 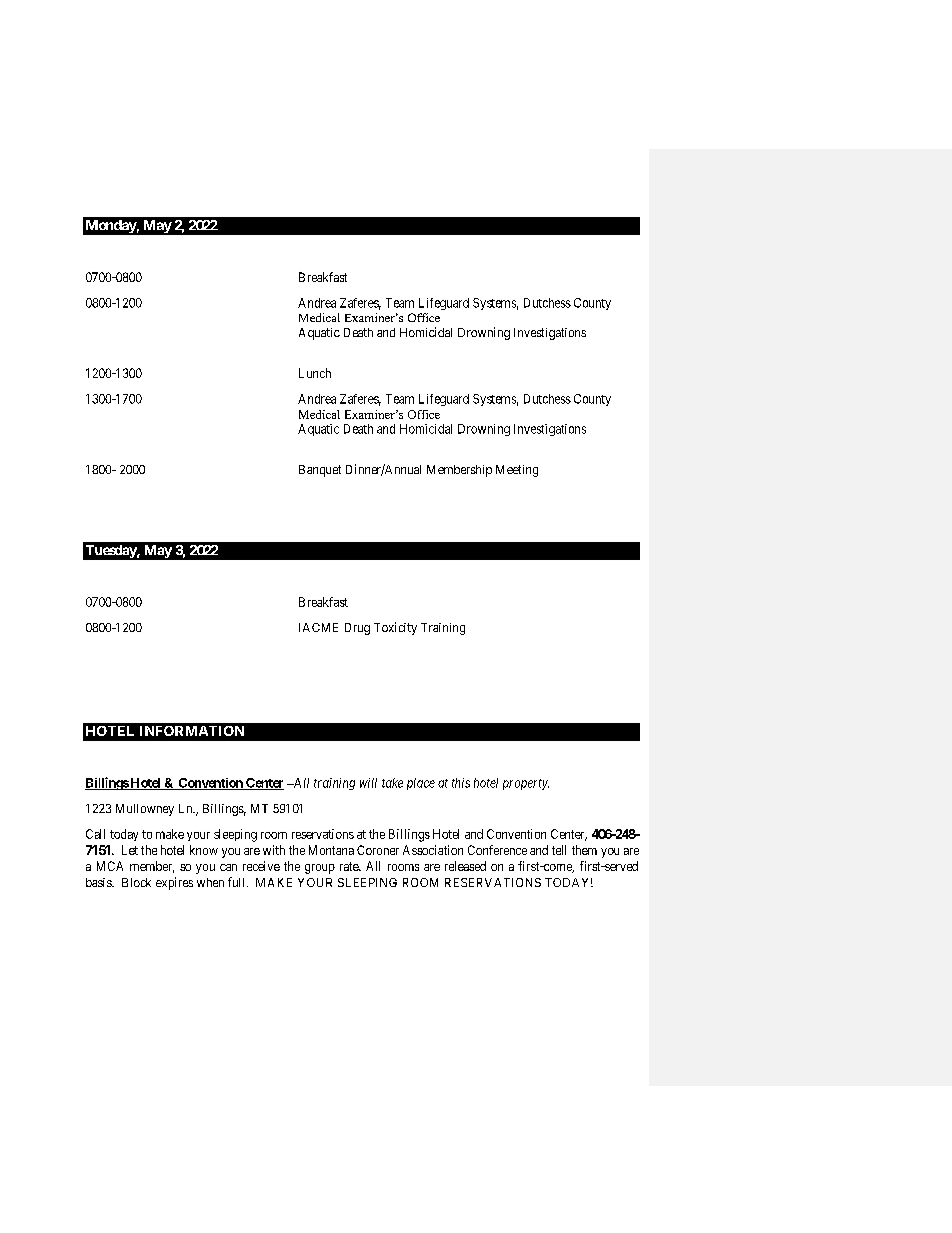 I want to click on Banquet, so click(x=320, y=471).
